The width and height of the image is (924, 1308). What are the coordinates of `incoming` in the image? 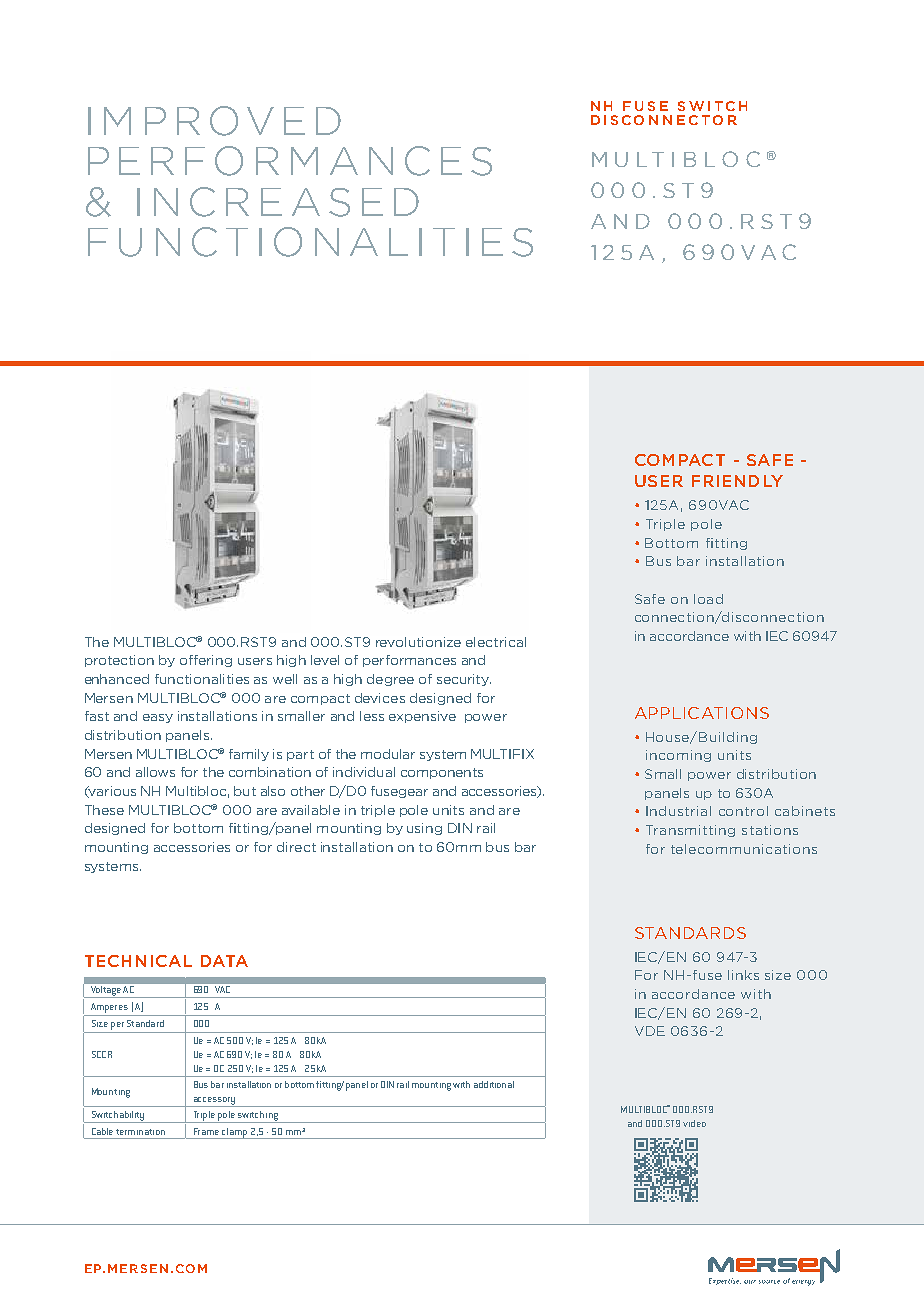 It's located at (678, 756).
